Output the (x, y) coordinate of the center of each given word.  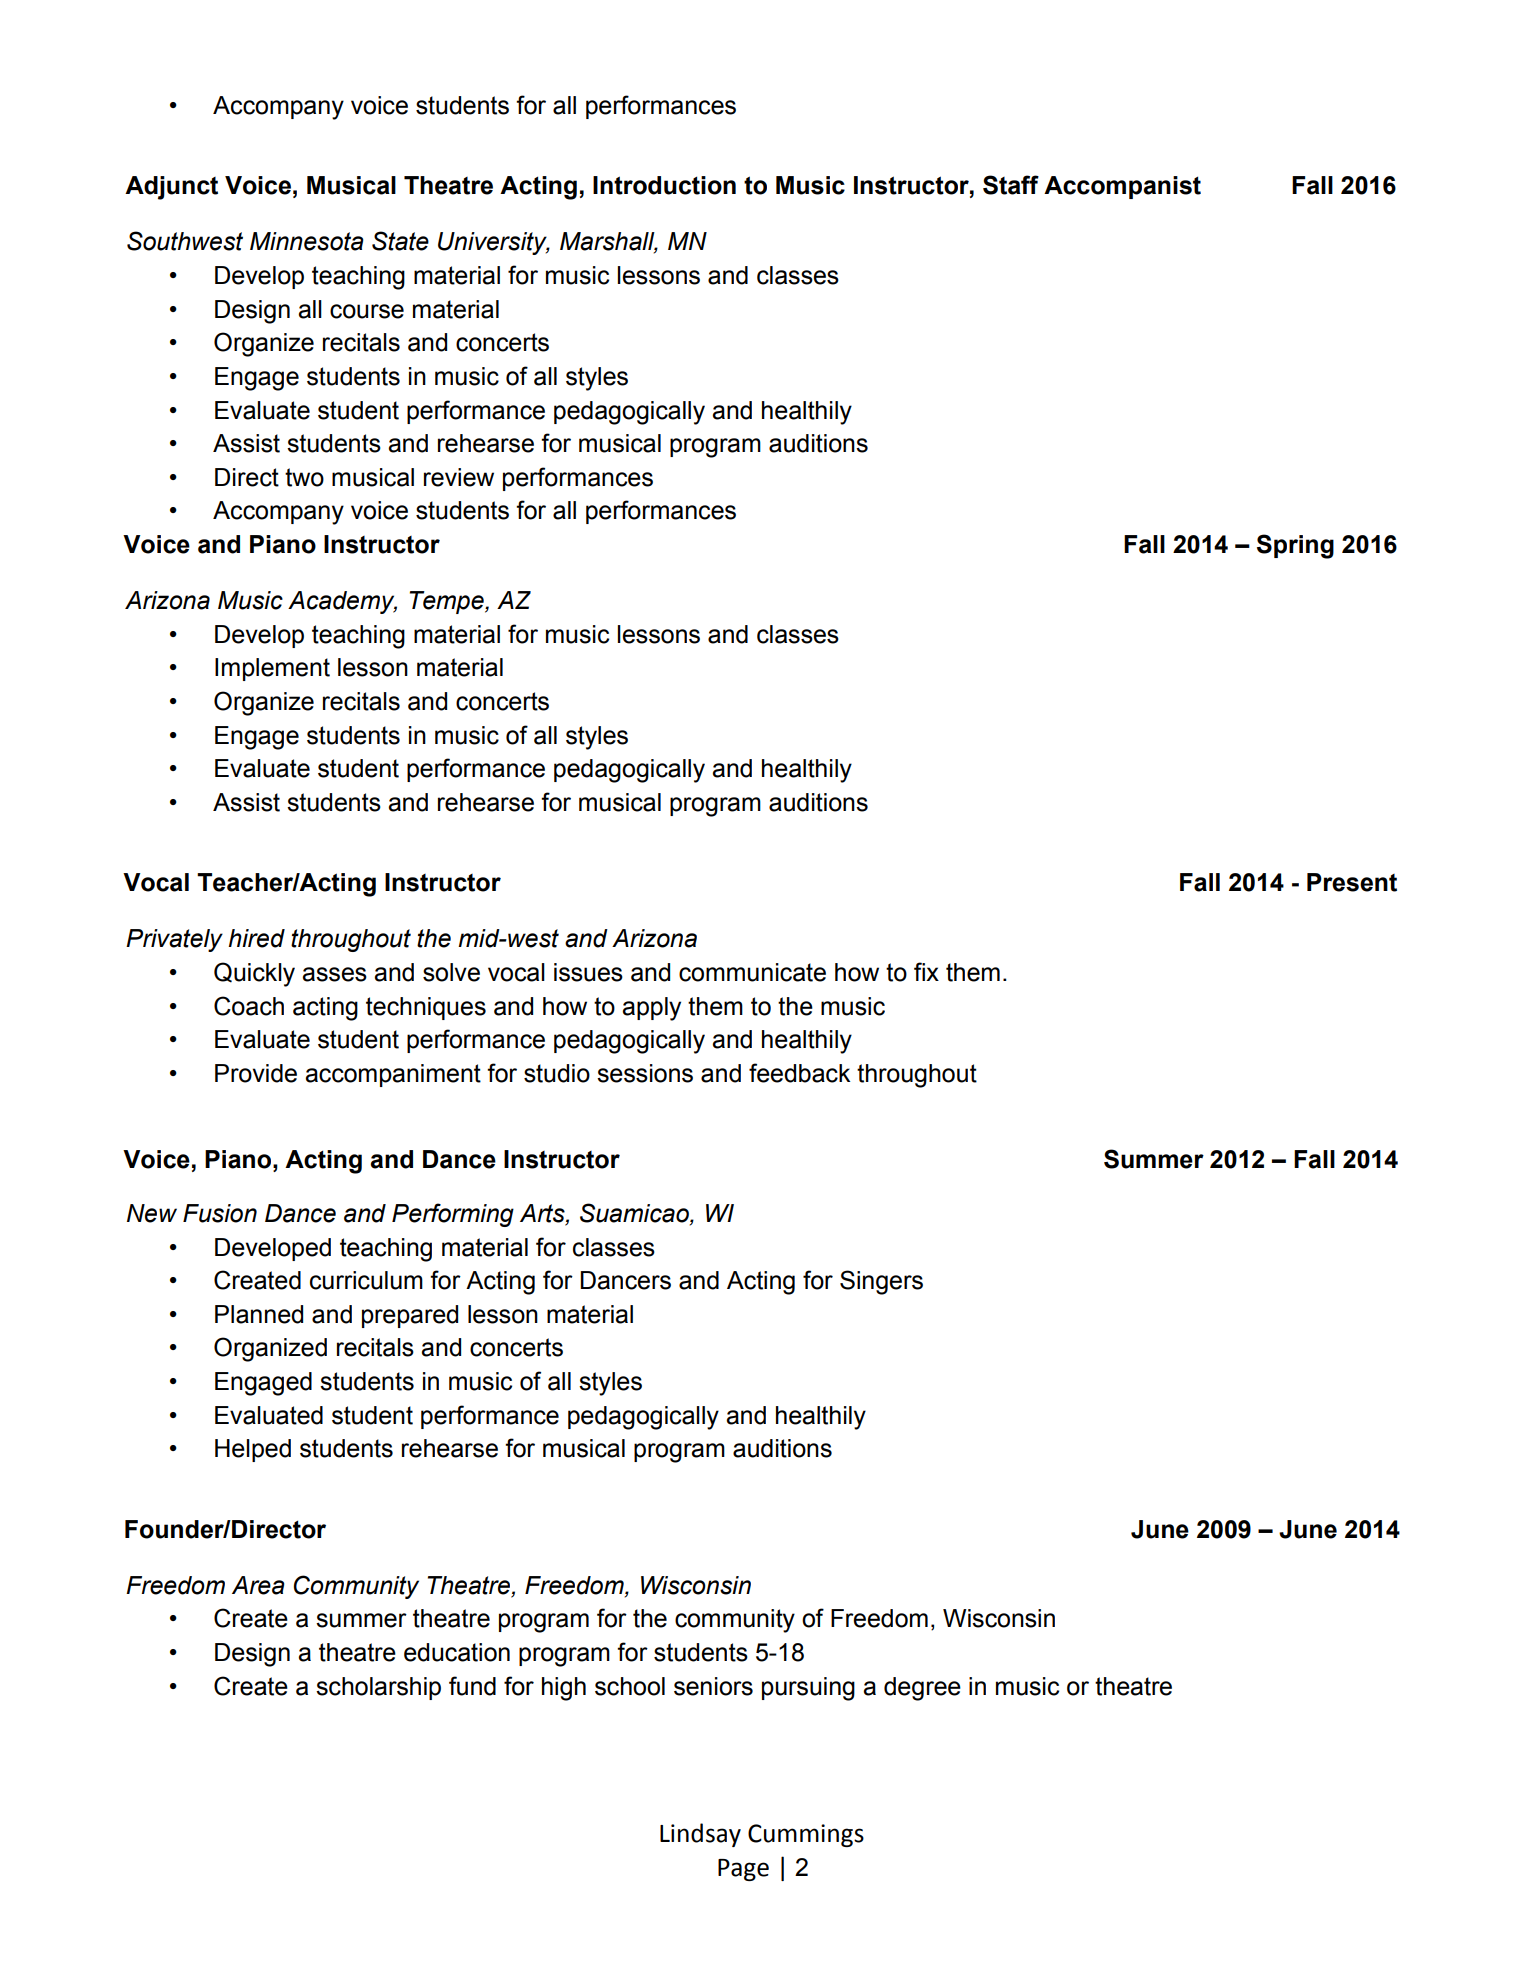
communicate (752, 972)
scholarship (378, 1688)
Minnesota (306, 241)
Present (1352, 882)
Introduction (664, 185)
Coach (249, 1006)
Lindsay (700, 1835)
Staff (1011, 185)
